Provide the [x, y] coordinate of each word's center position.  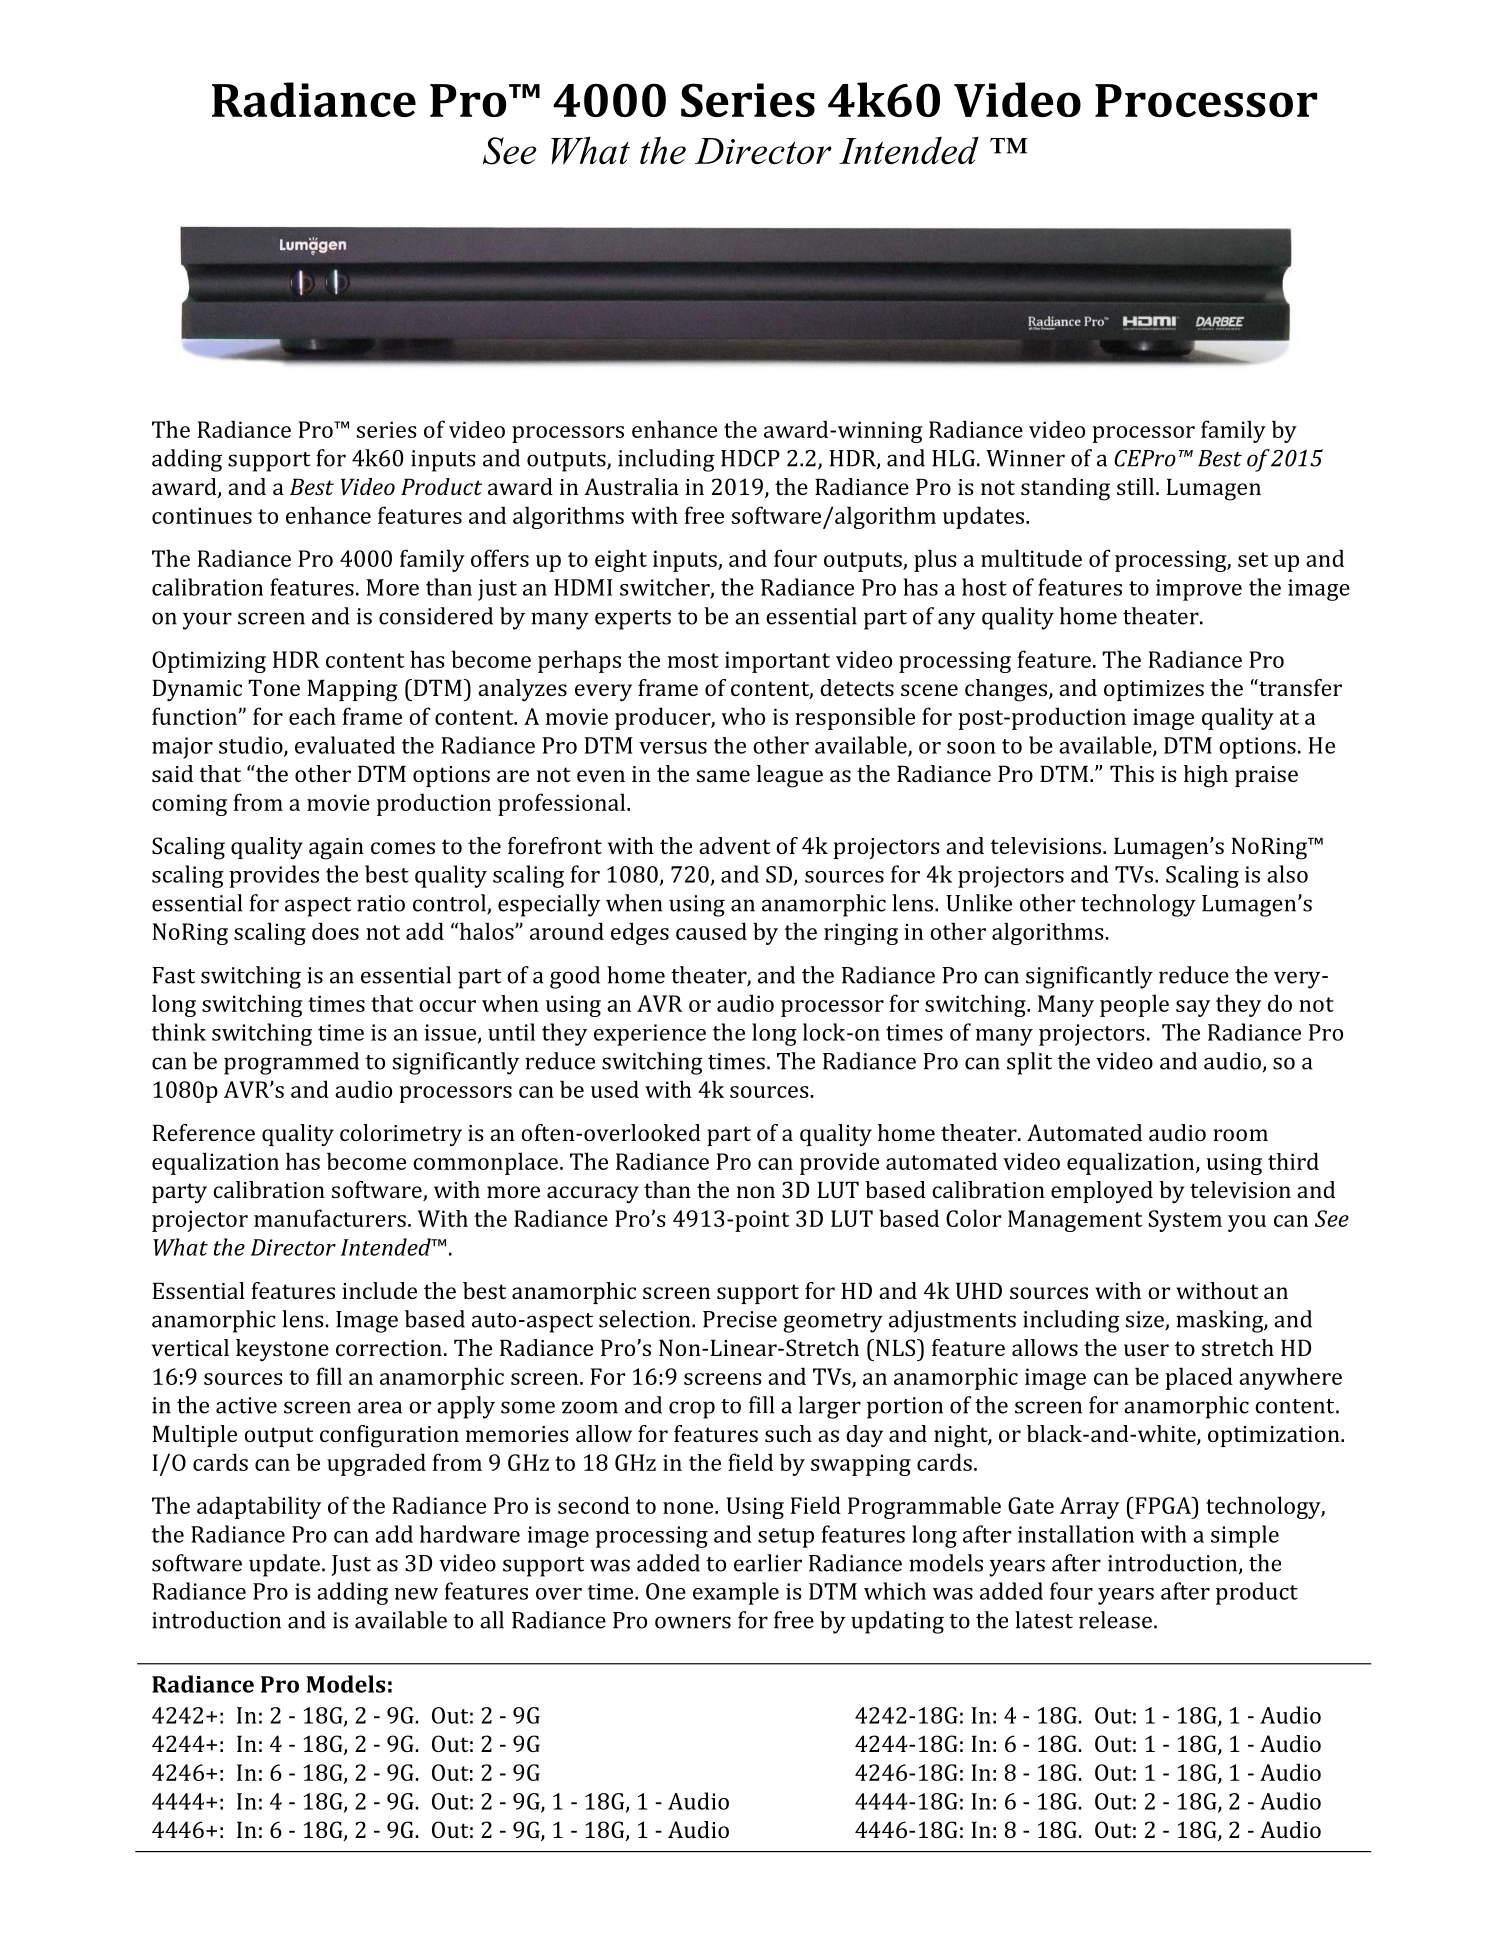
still [1135, 486]
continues [202, 515]
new [416, 1594]
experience [650, 1035]
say [1193, 1008]
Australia [631, 486]
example [736, 1593]
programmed [291, 1063]
